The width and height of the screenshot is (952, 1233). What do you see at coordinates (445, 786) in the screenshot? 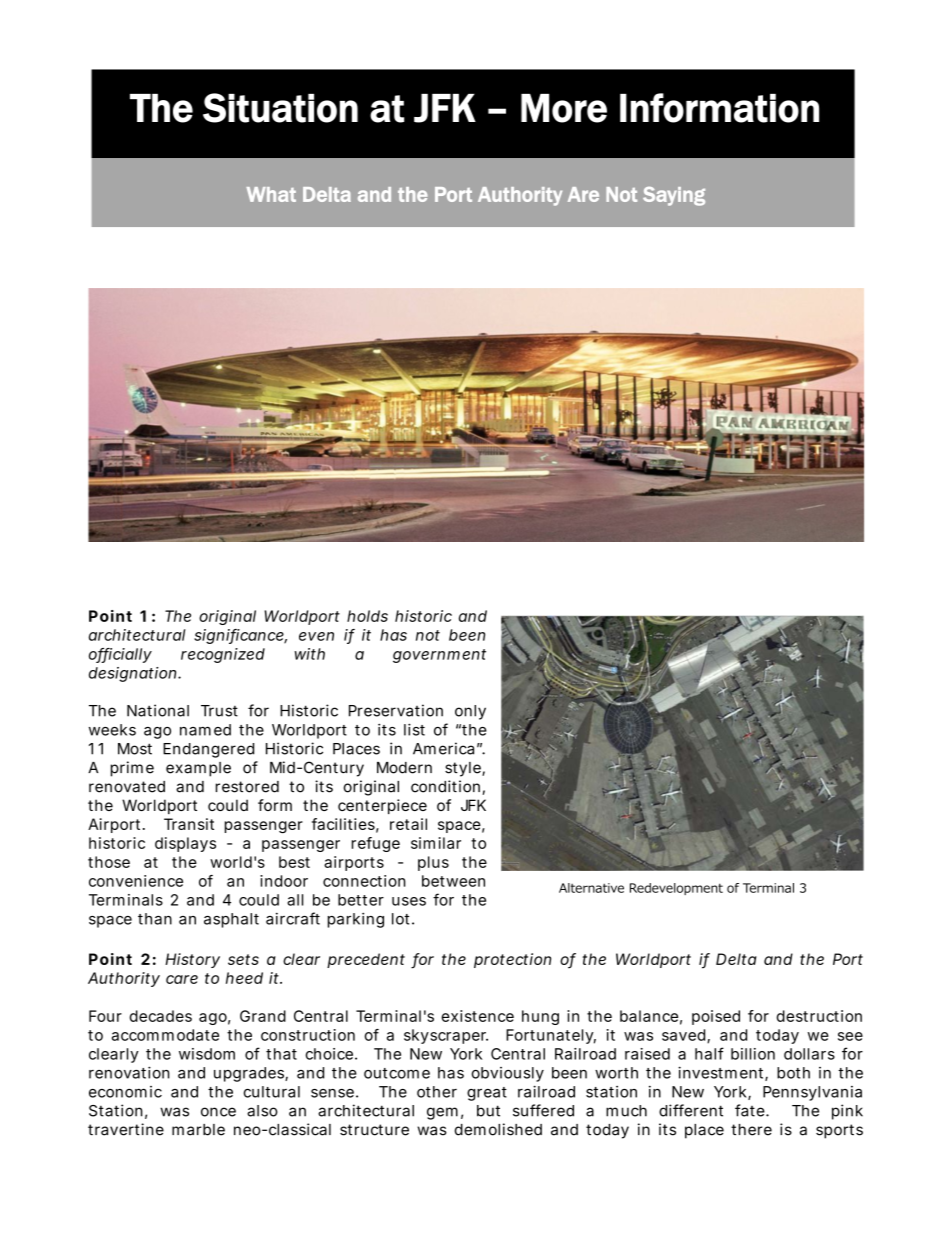
I see `condition` at bounding box center [445, 786].
